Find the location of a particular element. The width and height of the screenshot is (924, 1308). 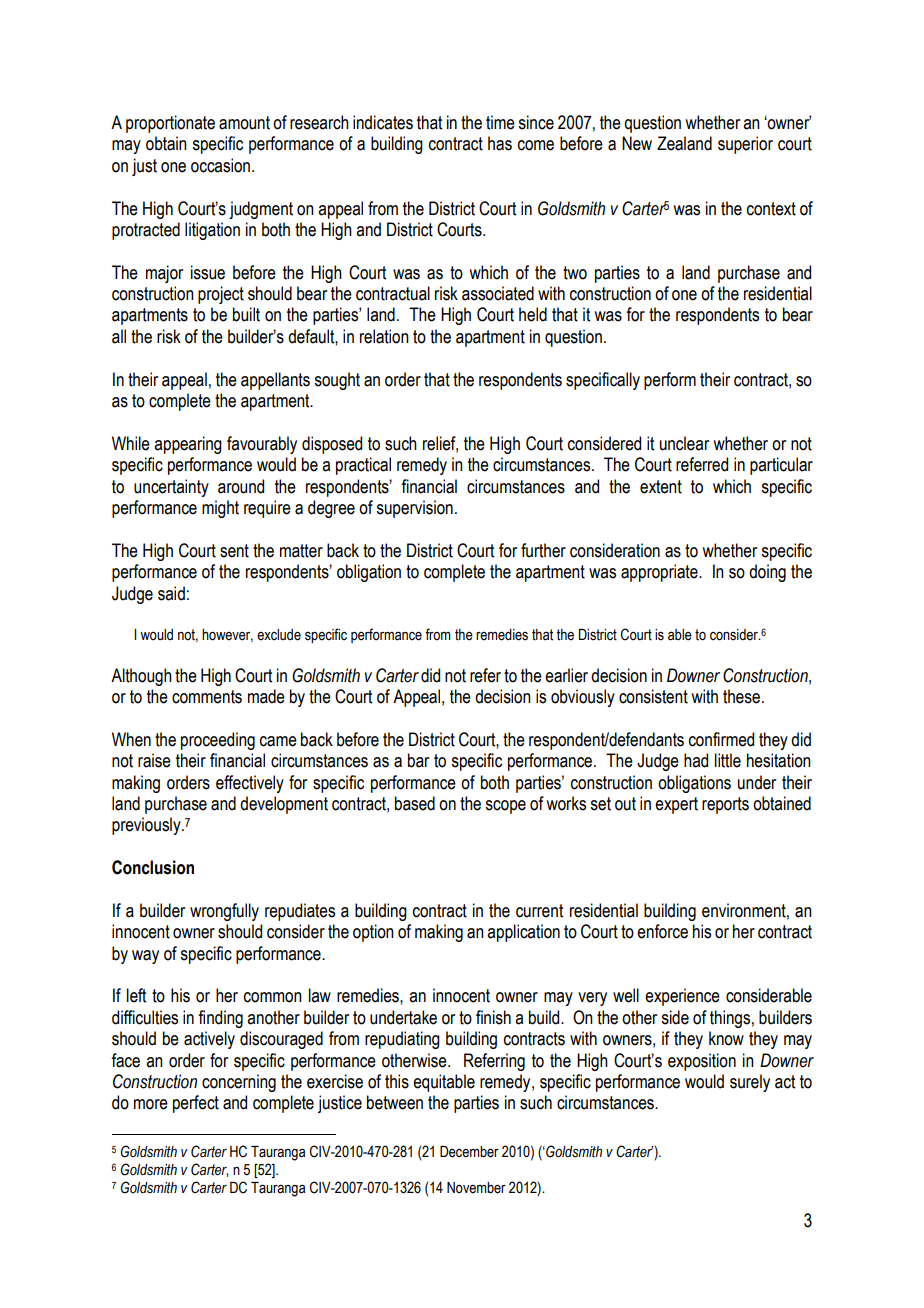

appropriate is located at coordinates (660, 573).
